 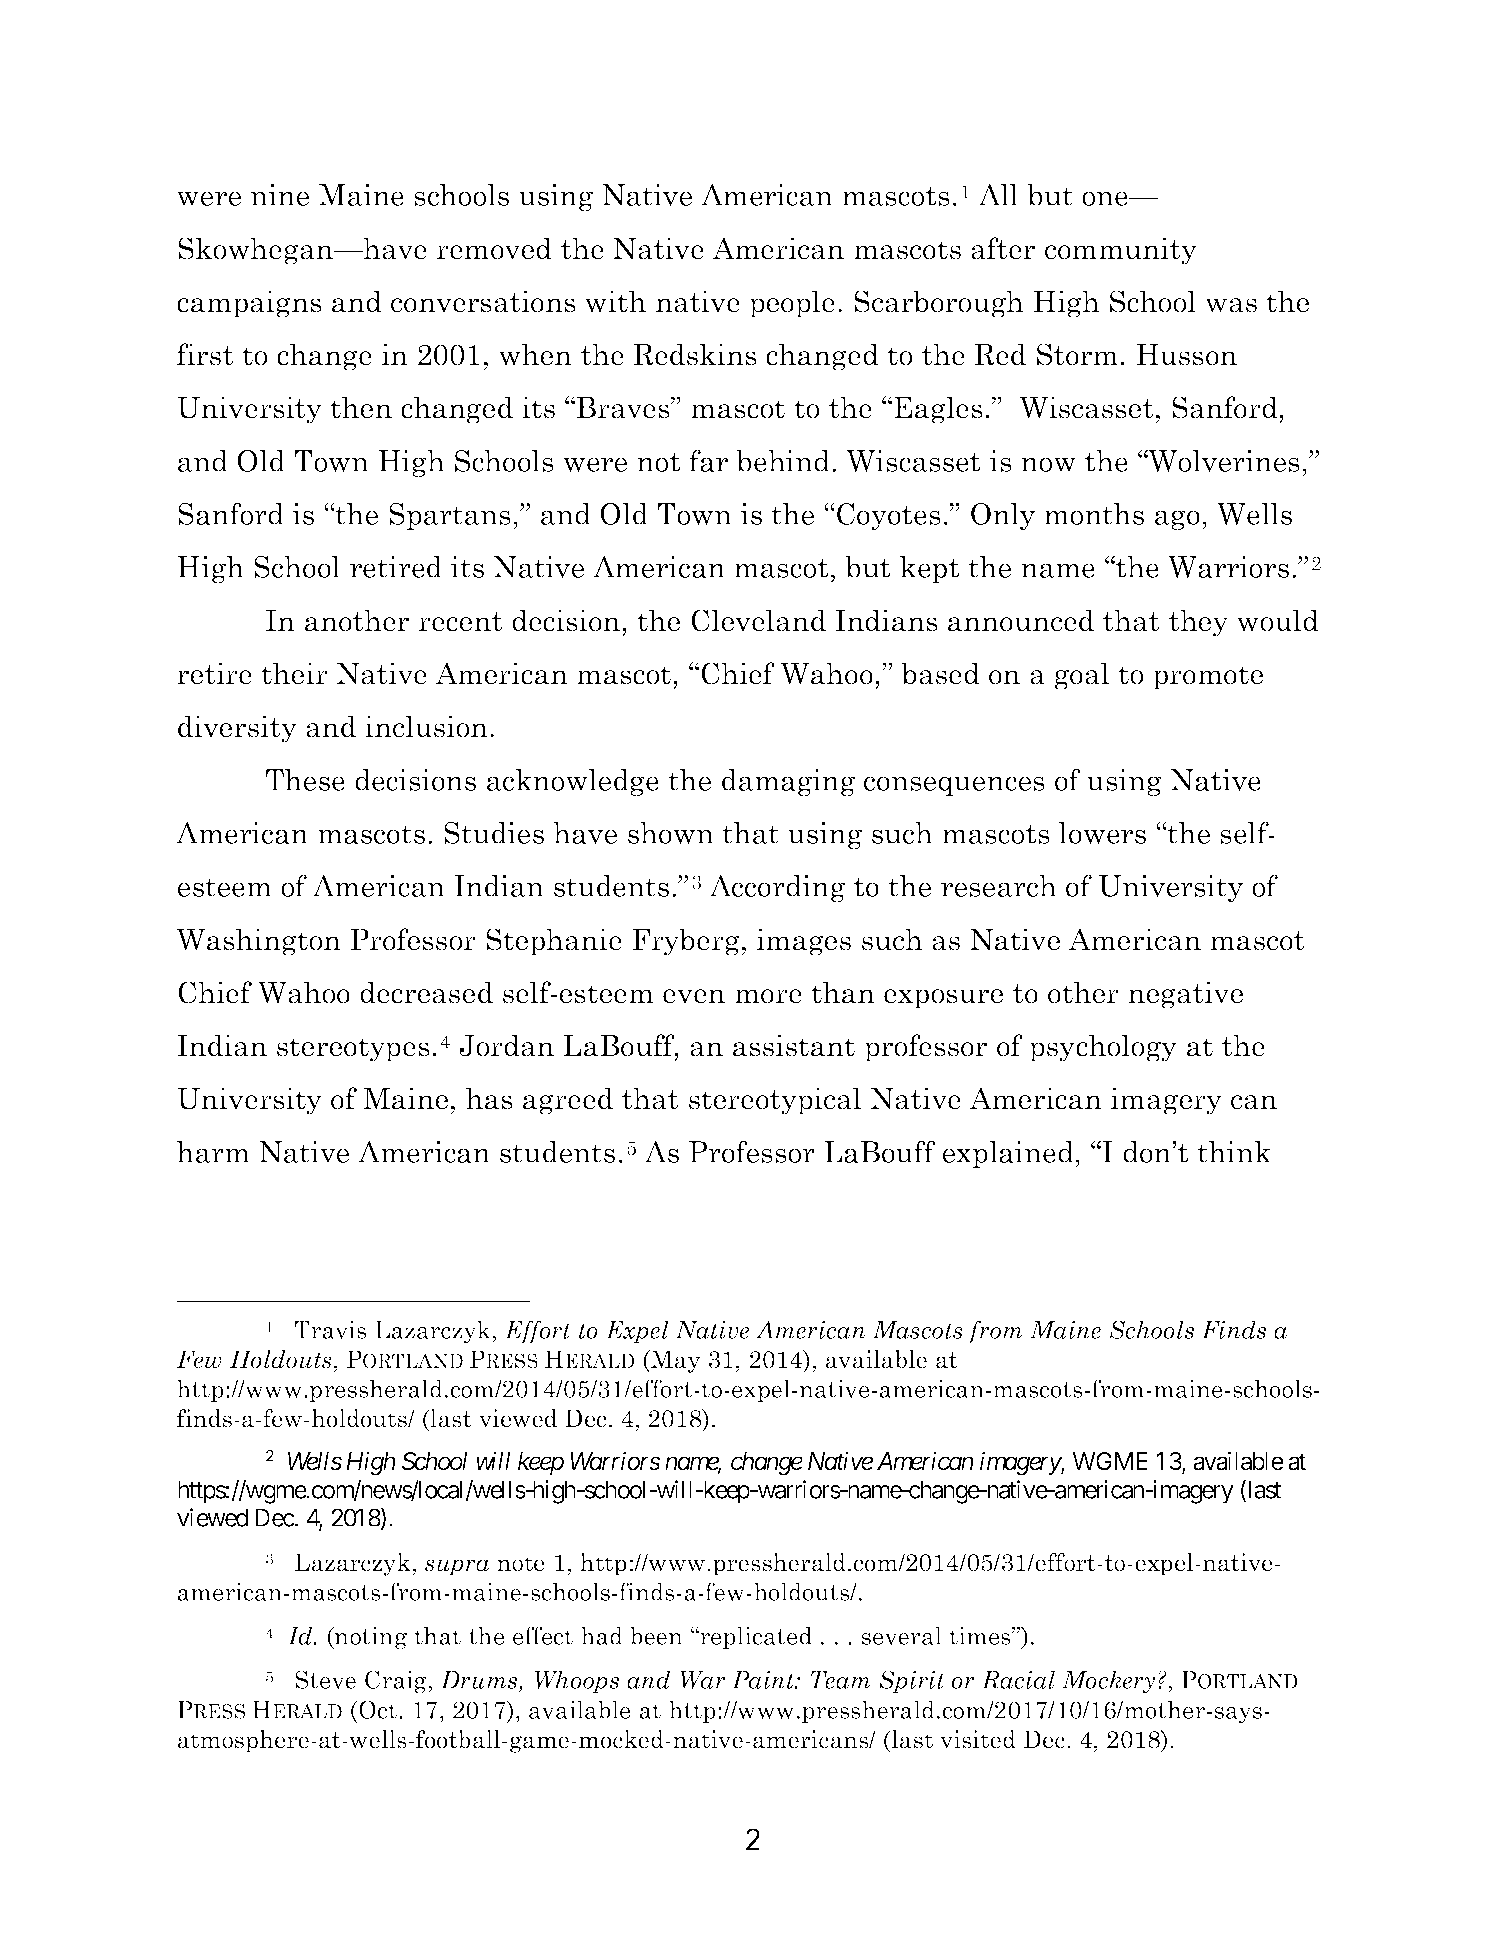 I want to click on community, so click(x=1121, y=251).
